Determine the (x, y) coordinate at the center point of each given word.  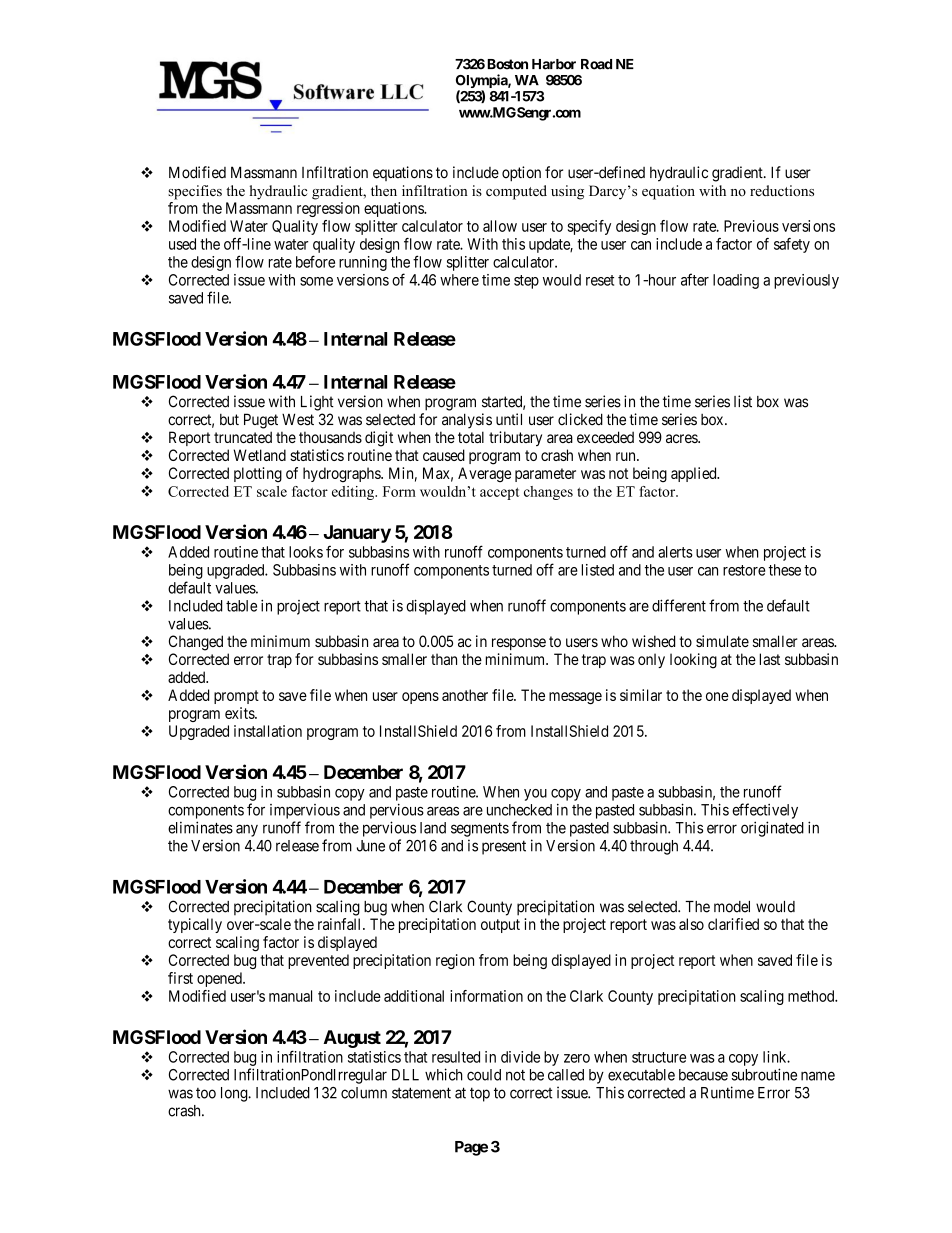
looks (306, 552)
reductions (782, 190)
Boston (507, 64)
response (519, 644)
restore (744, 570)
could (484, 1075)
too (206, 1093)
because (703, 1075)
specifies (195, 192)
